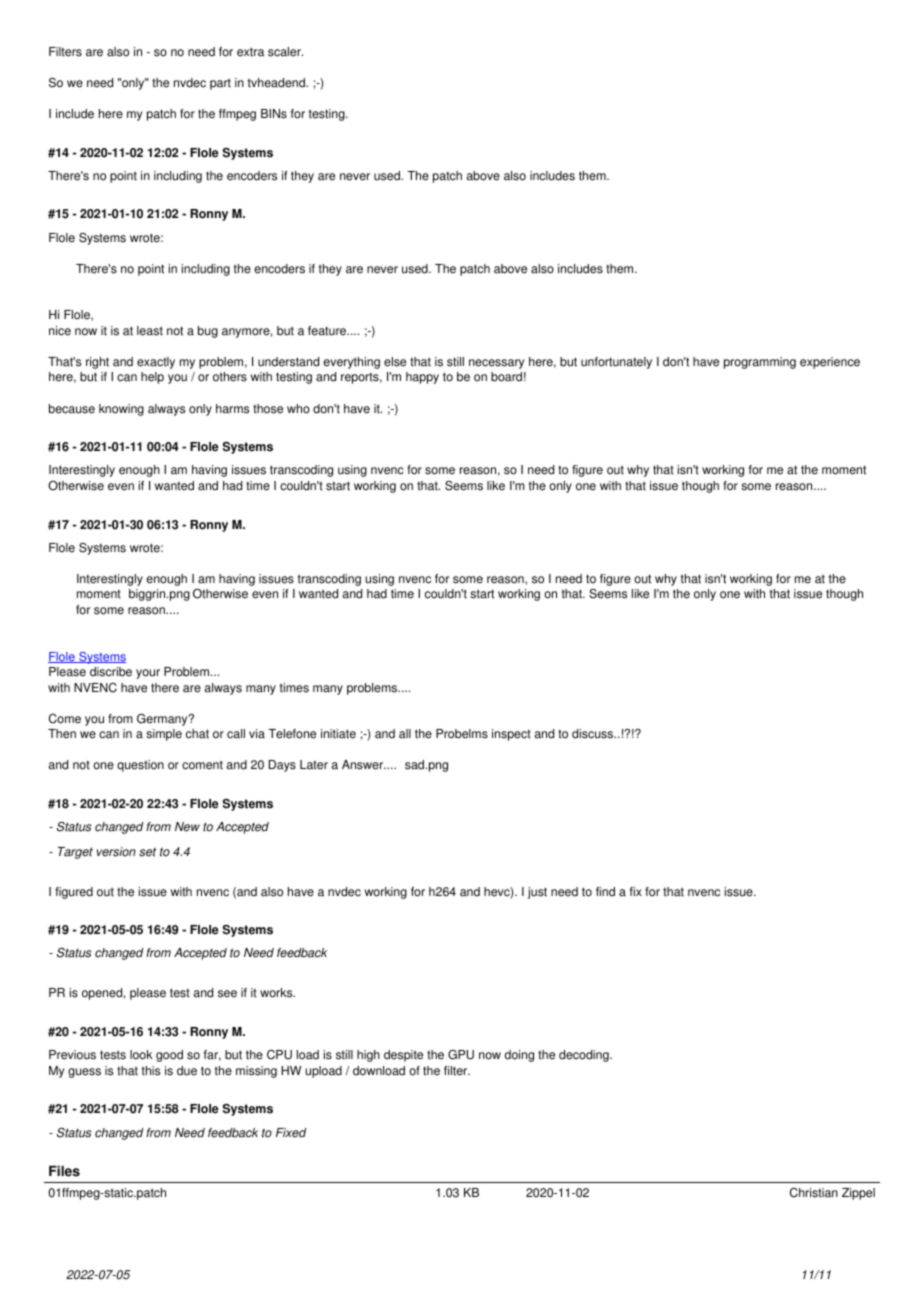 This screenshot has height=1308, width=924. What do you see at coordinates (760, 363) in the screenshot?
I see `programming` at bounding box center [760, 363].
